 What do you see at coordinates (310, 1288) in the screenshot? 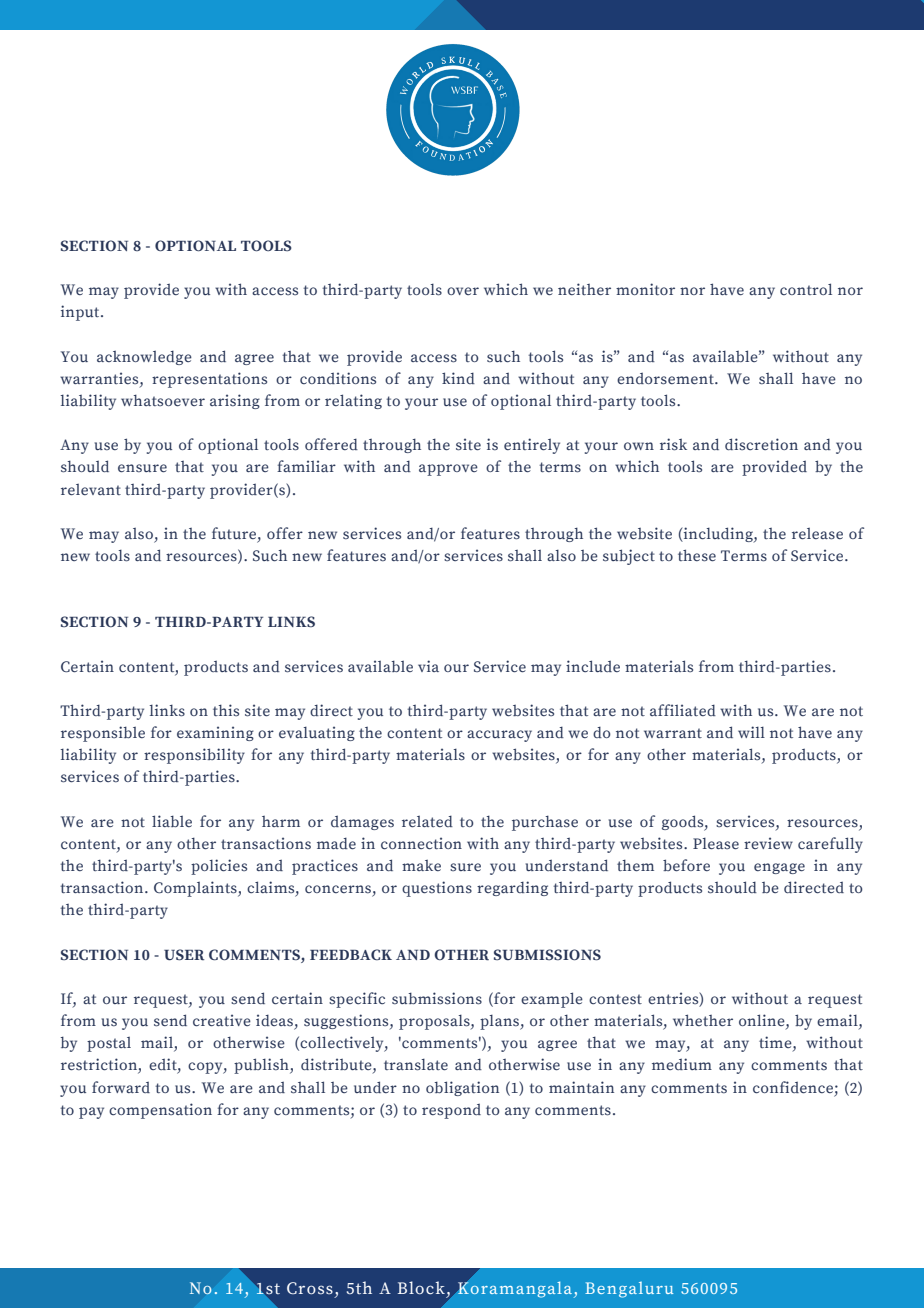
I see `Cross` at bounding box center [310, 1288].
